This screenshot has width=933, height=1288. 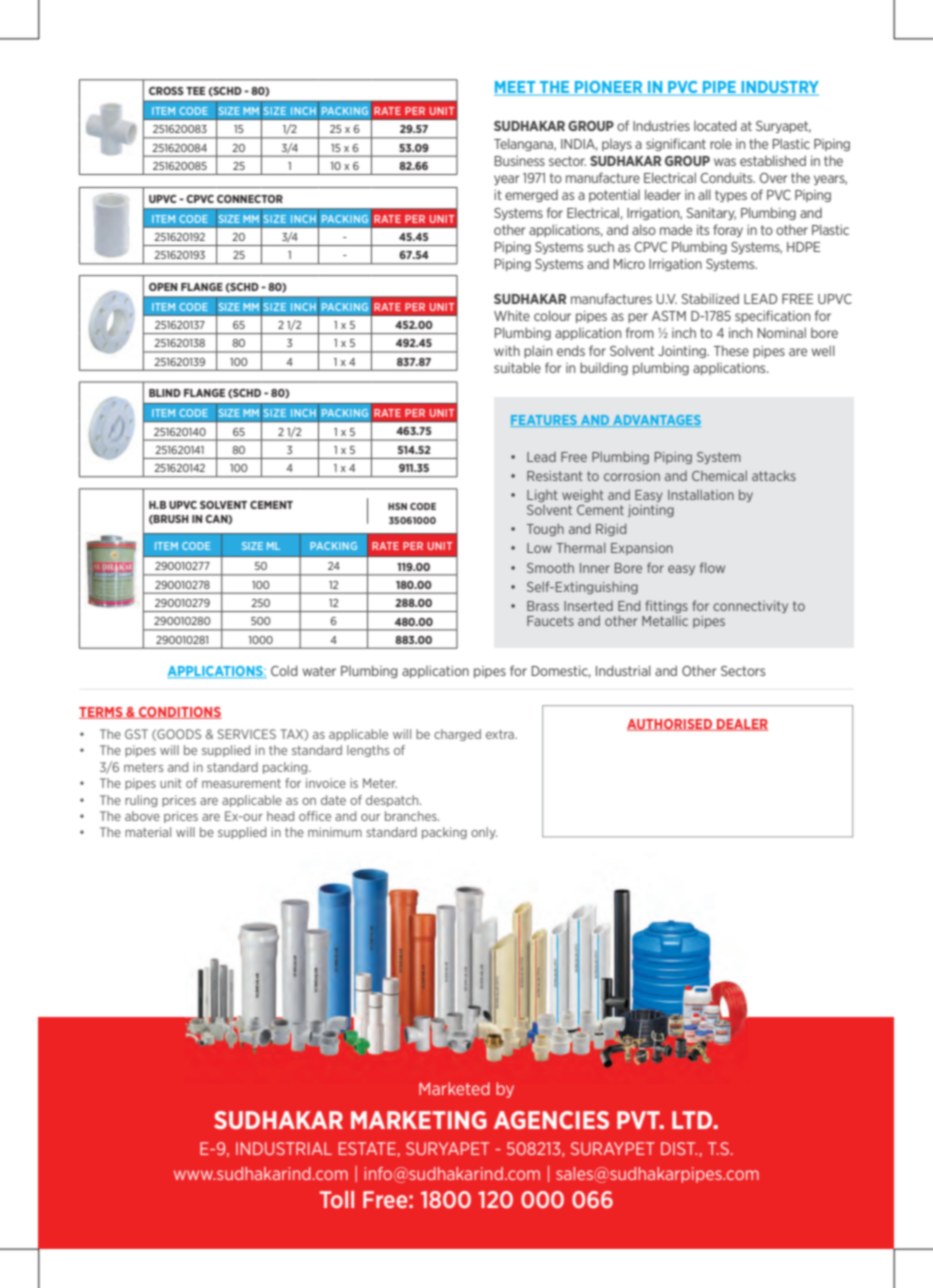 What do you see at coordinates (337, 1199) in the screenshot?
I see `Toll` at bounding box center [337, 1199].
